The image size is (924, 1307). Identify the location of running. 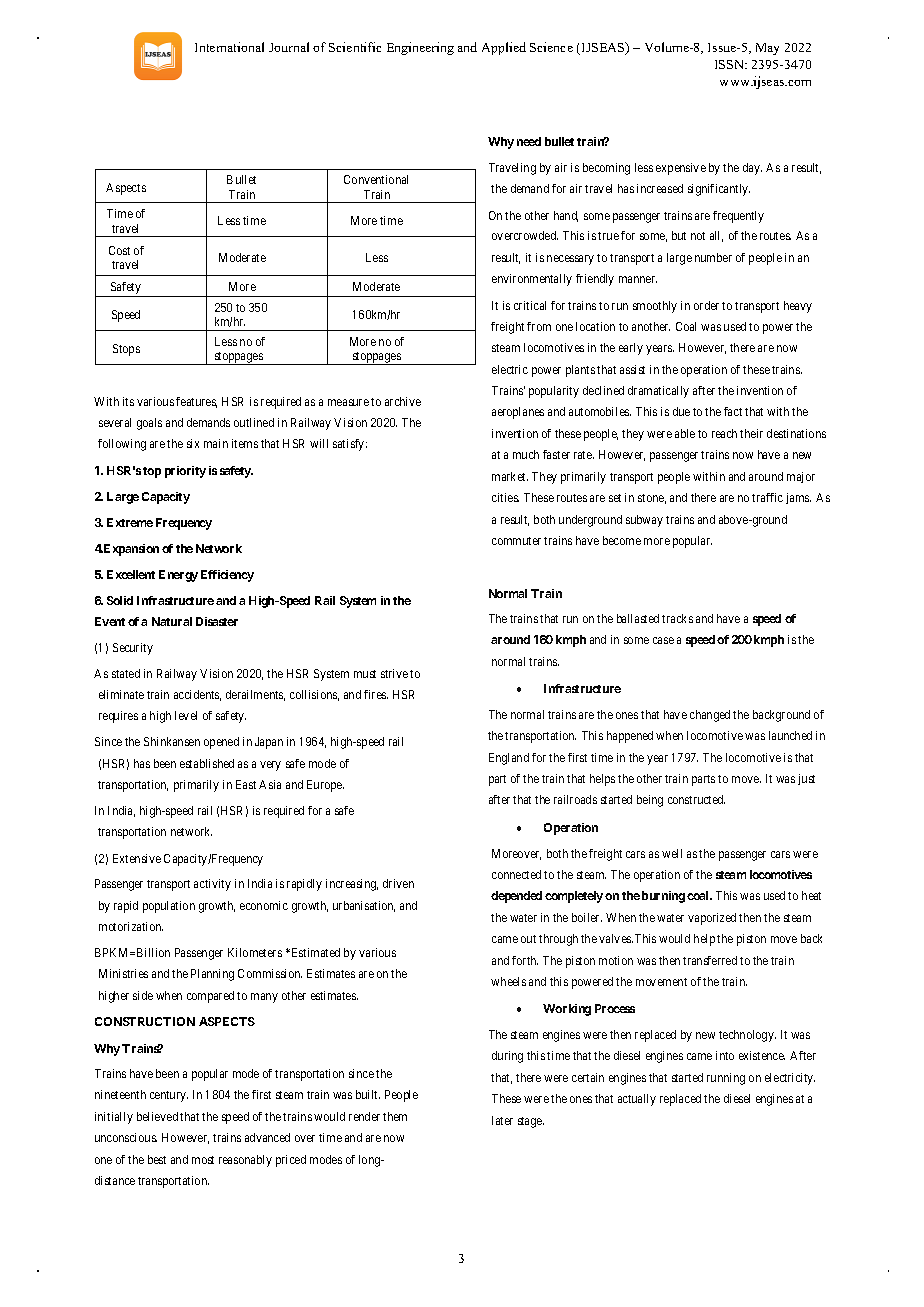
(726, 1079).
